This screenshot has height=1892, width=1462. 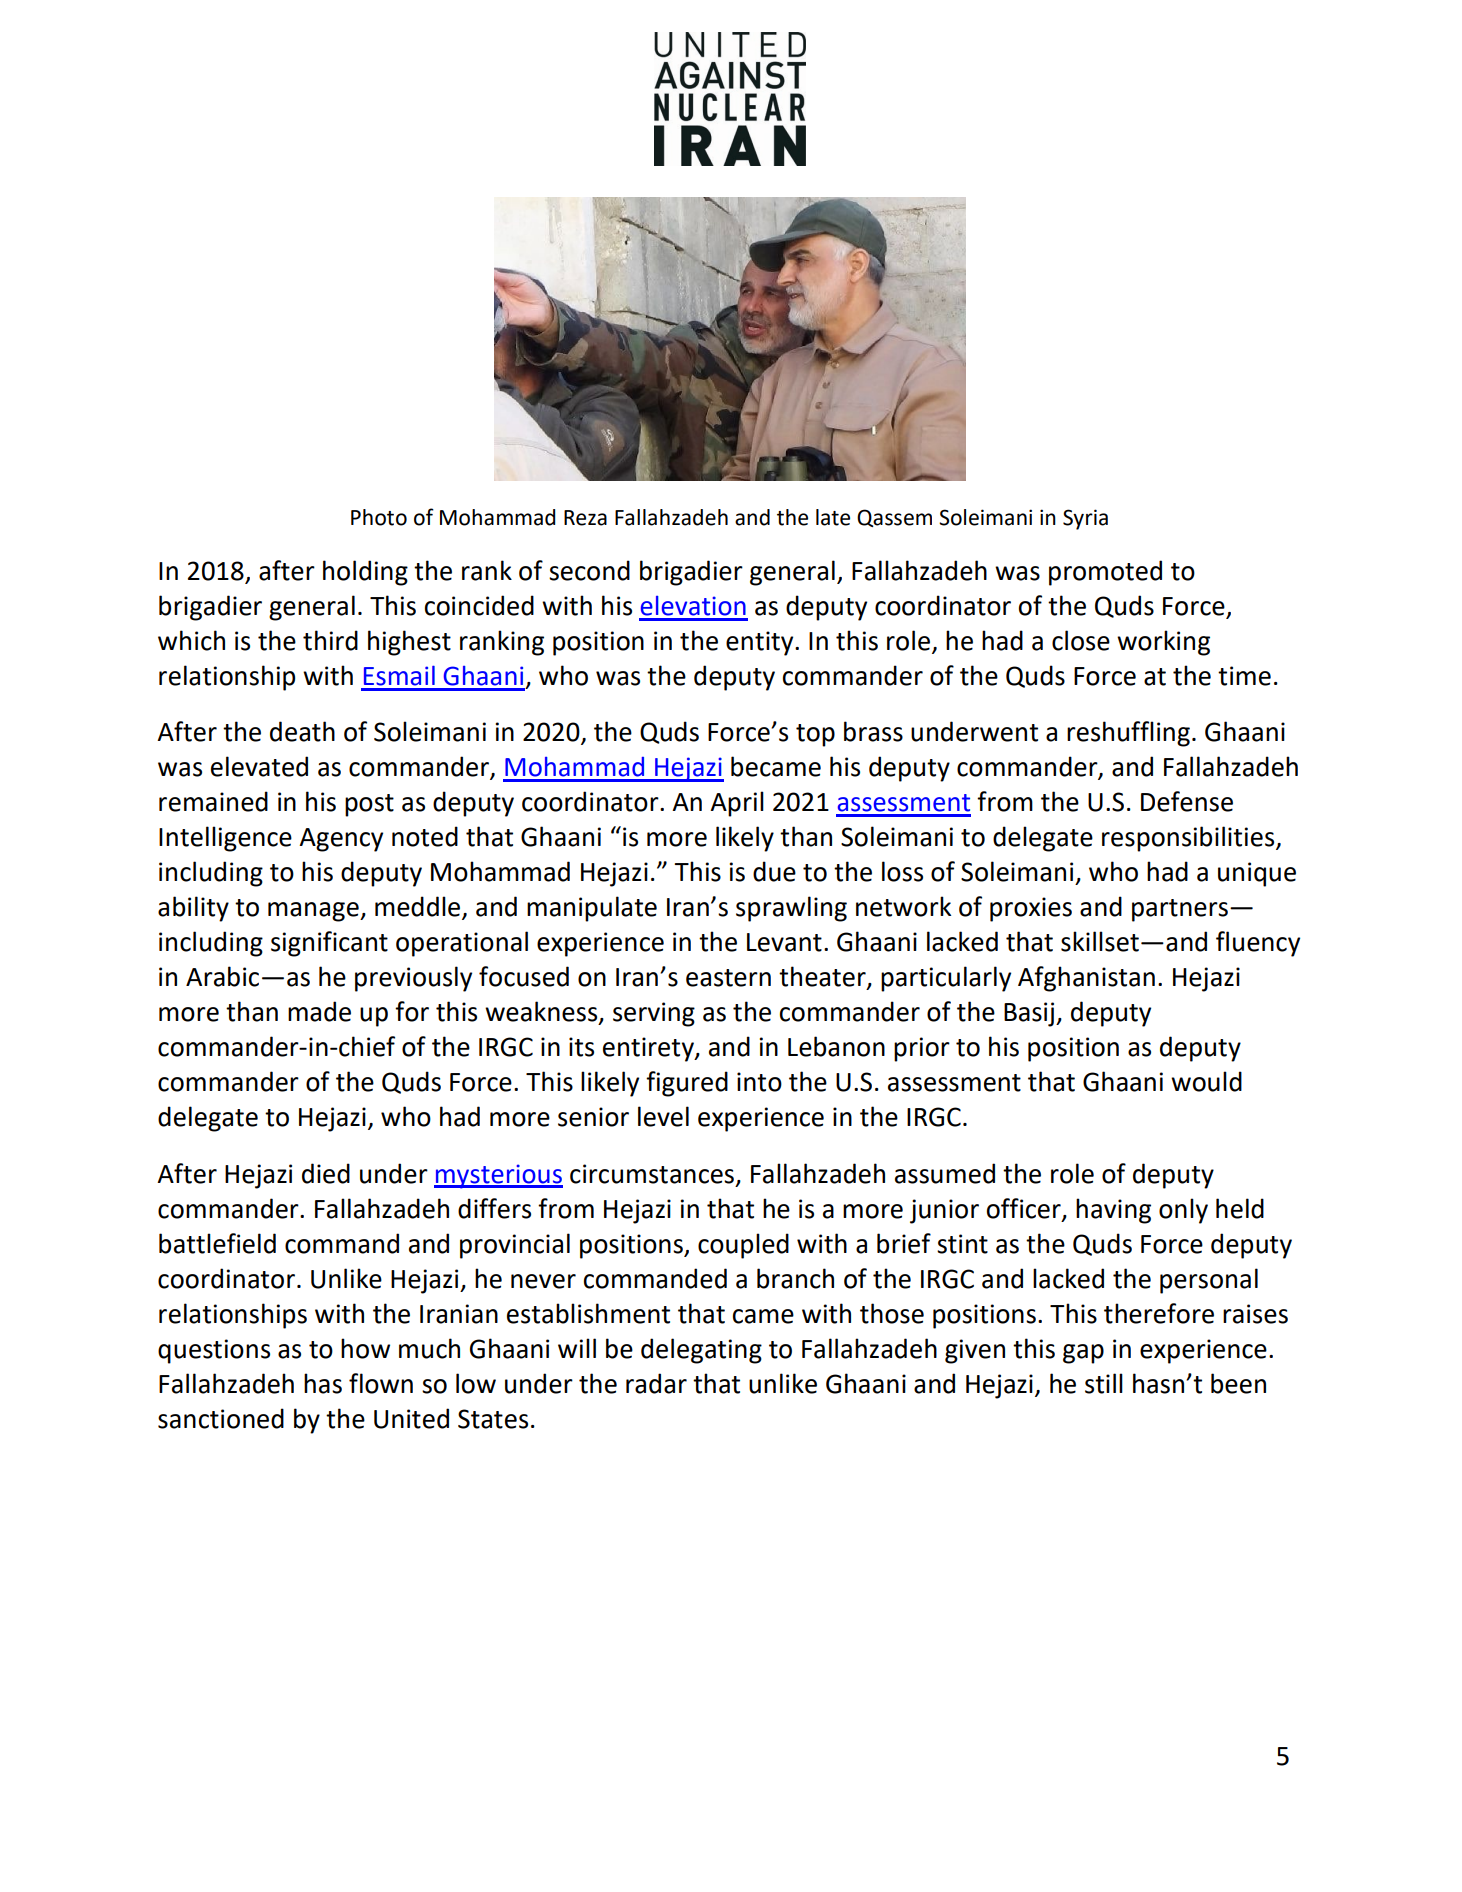 I want to click on Afghanistan, so click(x=1086, y=979).
